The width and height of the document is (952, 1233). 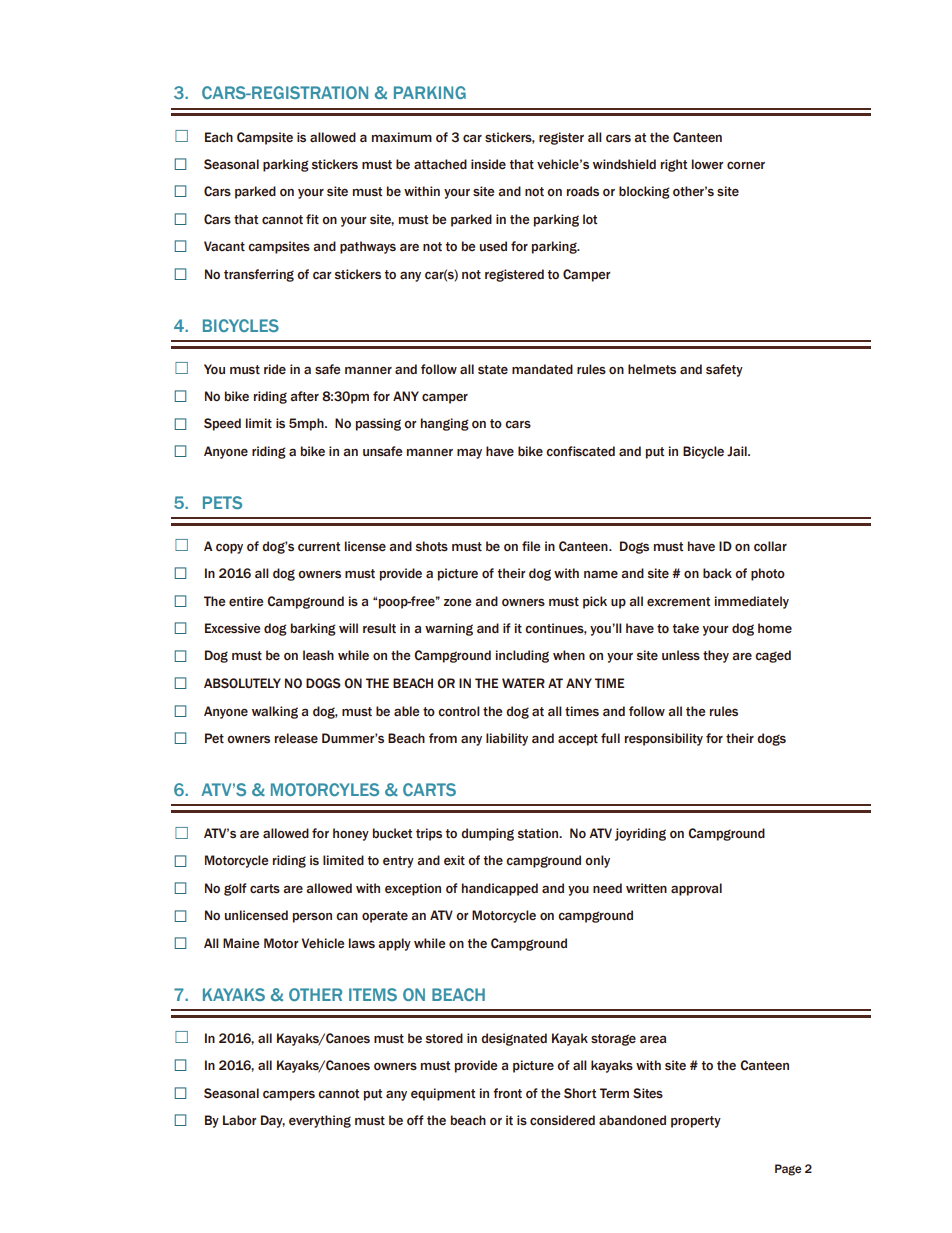 What do you see at coordinates (312, 219) in the document?
I see `fit` at bounding box center [312, 219].
